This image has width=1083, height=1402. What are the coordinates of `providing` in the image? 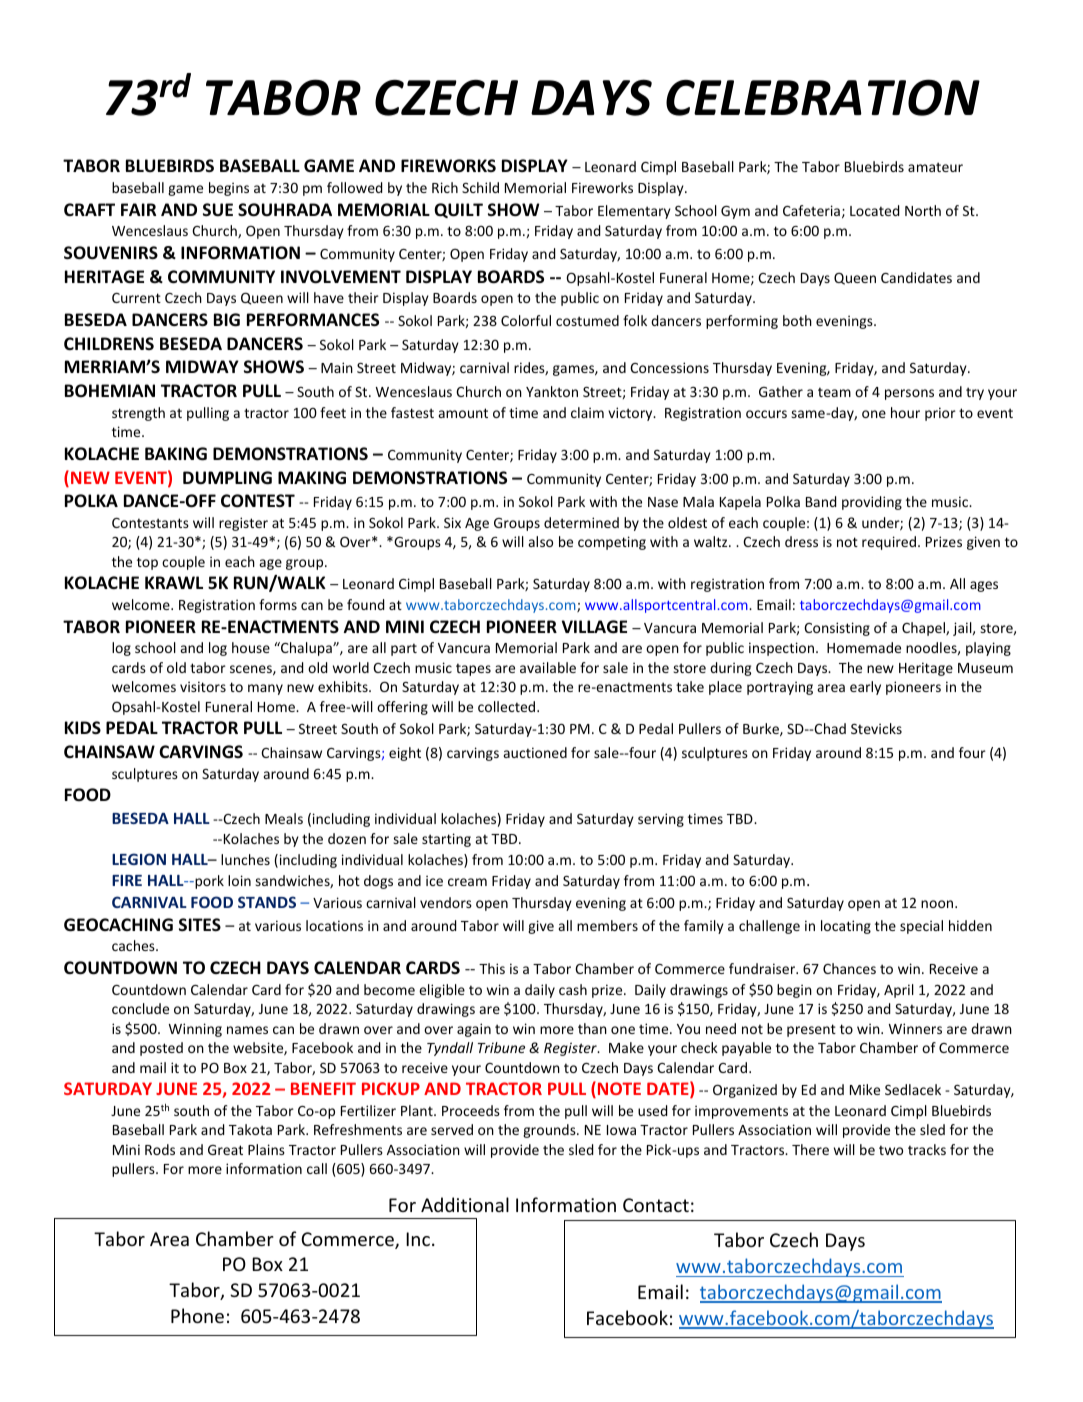 It's located at (872, 503).
